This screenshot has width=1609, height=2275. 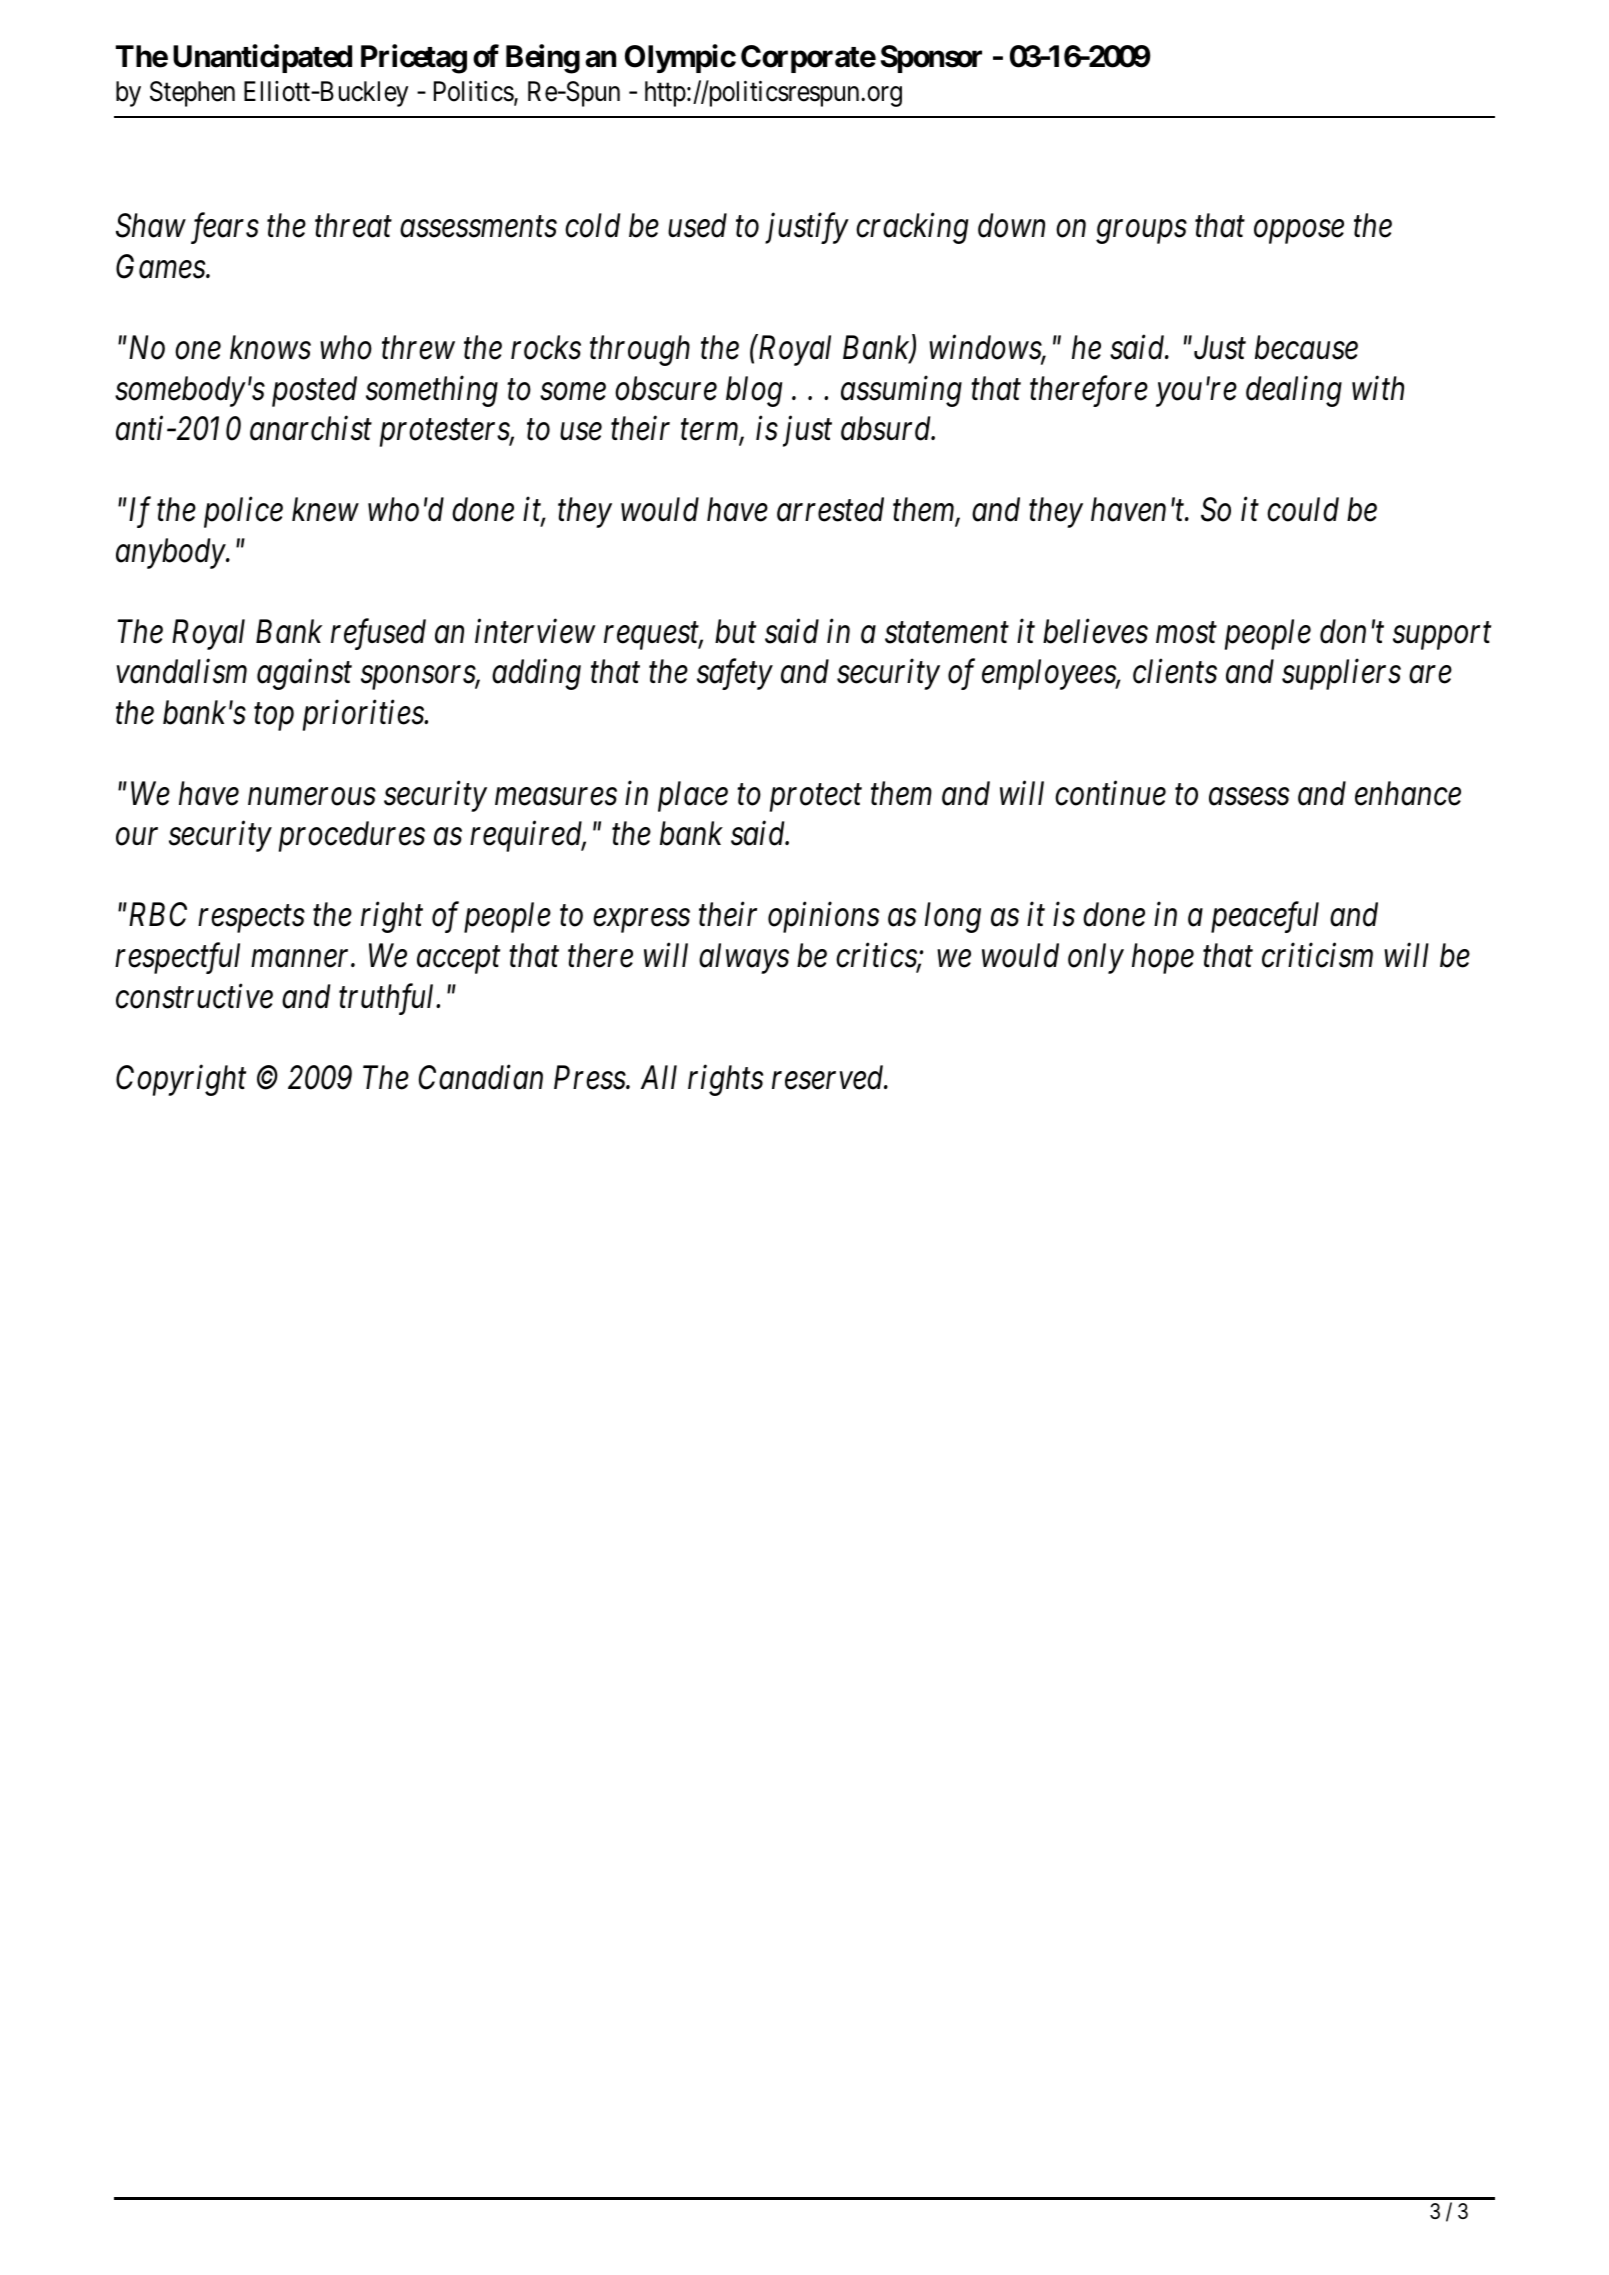 What do you see at coordinates (823, 918) in the screenshot?
I see `opinions` at bounding box center [823, 918].
